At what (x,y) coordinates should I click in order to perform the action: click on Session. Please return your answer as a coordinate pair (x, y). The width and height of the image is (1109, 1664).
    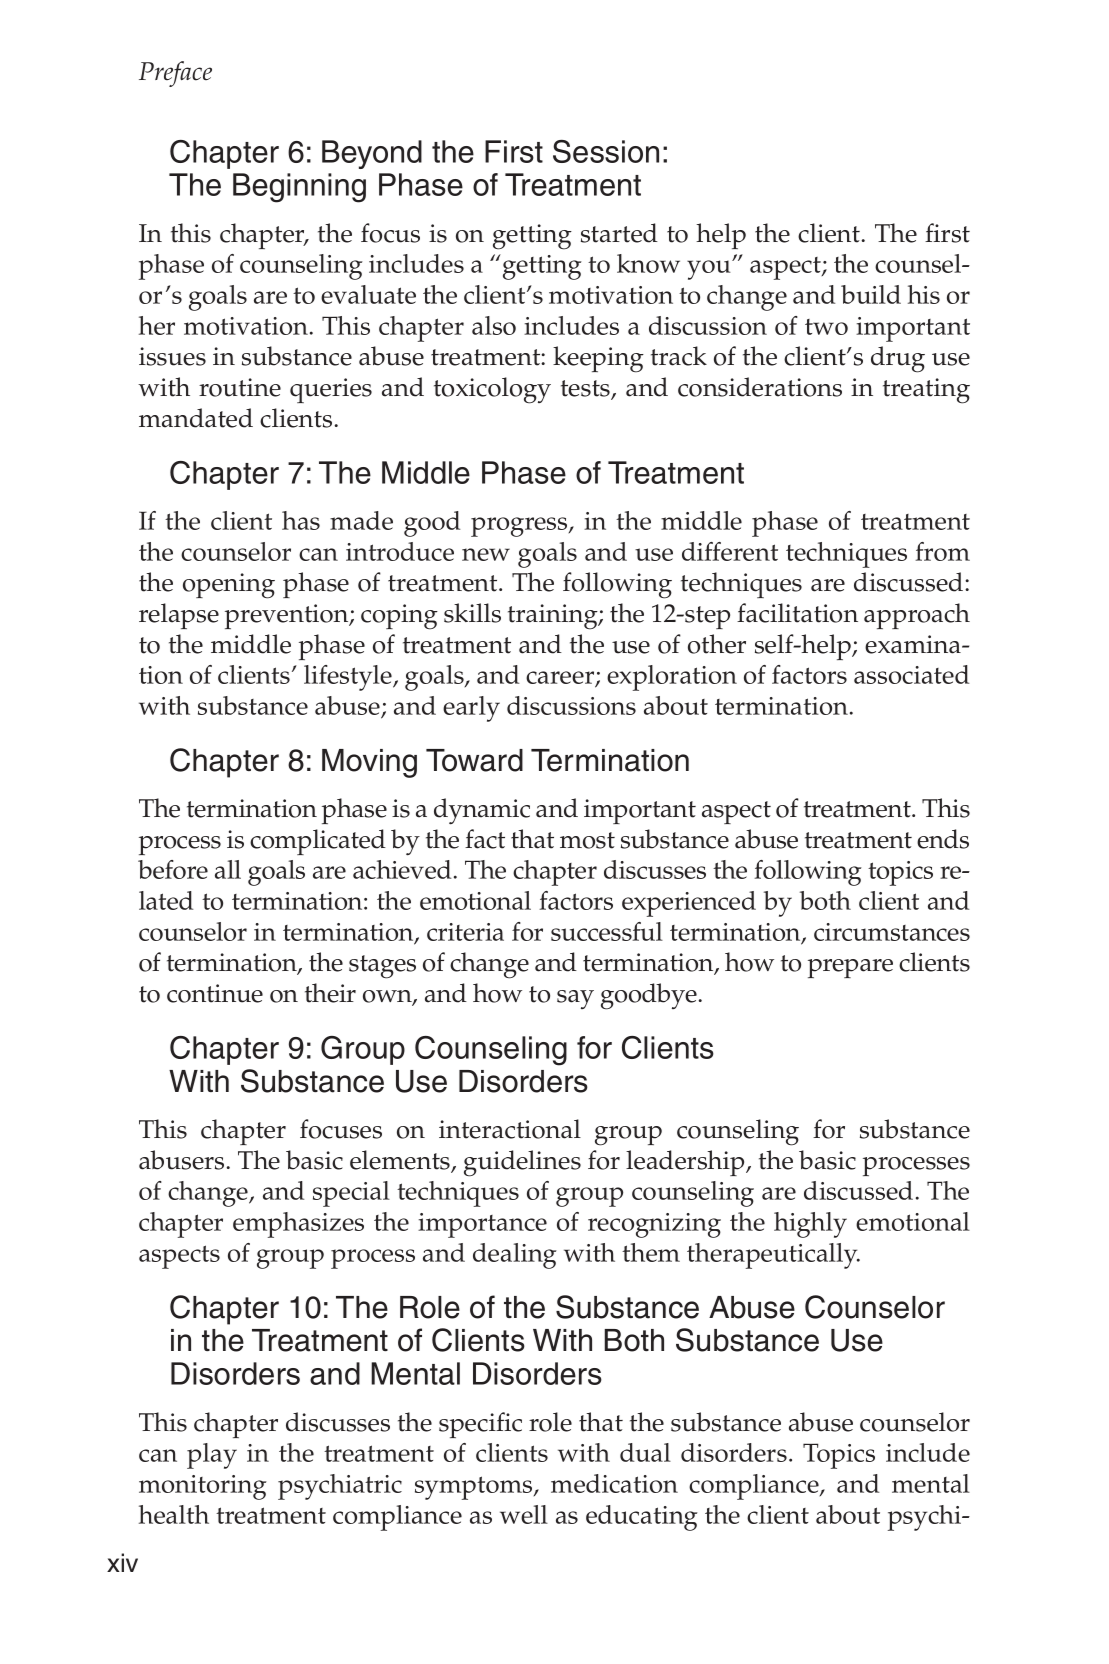
    Looking at the image, I should click on (606, 151).
